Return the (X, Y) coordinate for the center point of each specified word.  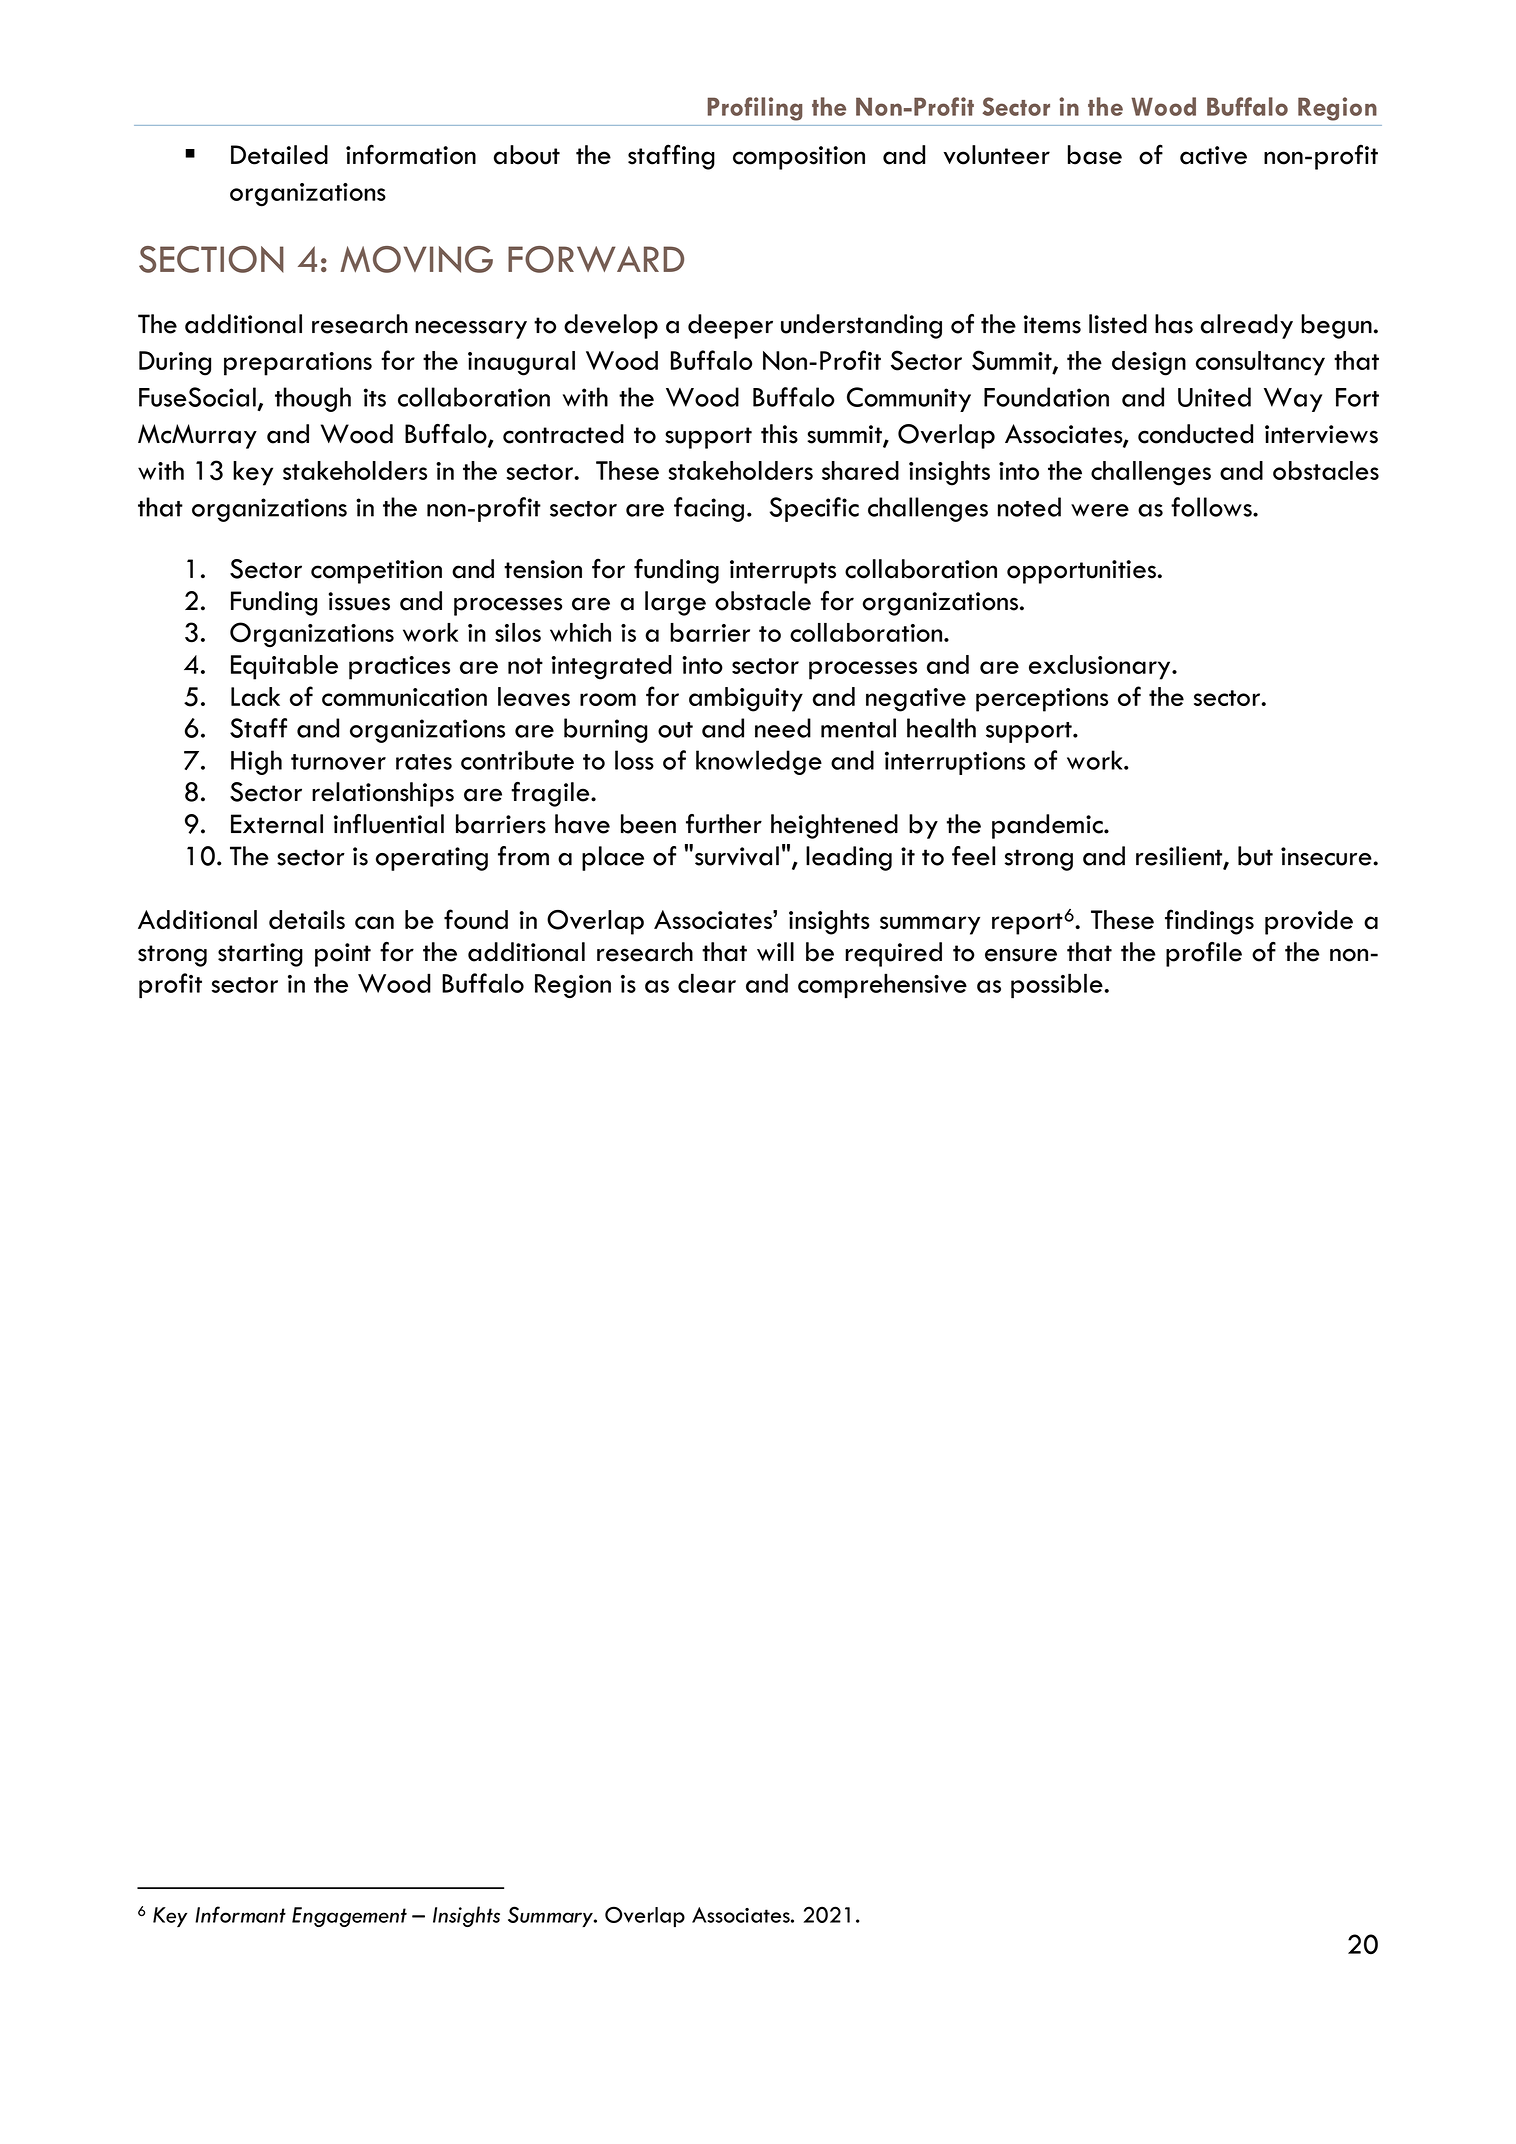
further (724, 824)
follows (1212, 507)
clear (707, 983)
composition (799, 158)
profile (1204, 954)
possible (1057, 985)
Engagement (349, 1917)
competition (376, 572)
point (343, 955)
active (1213, 155)
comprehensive (882, 985)
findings (1209, 922)
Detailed (279, 155)
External (277, 824)
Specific (814, 509)
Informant (240, 1914)
